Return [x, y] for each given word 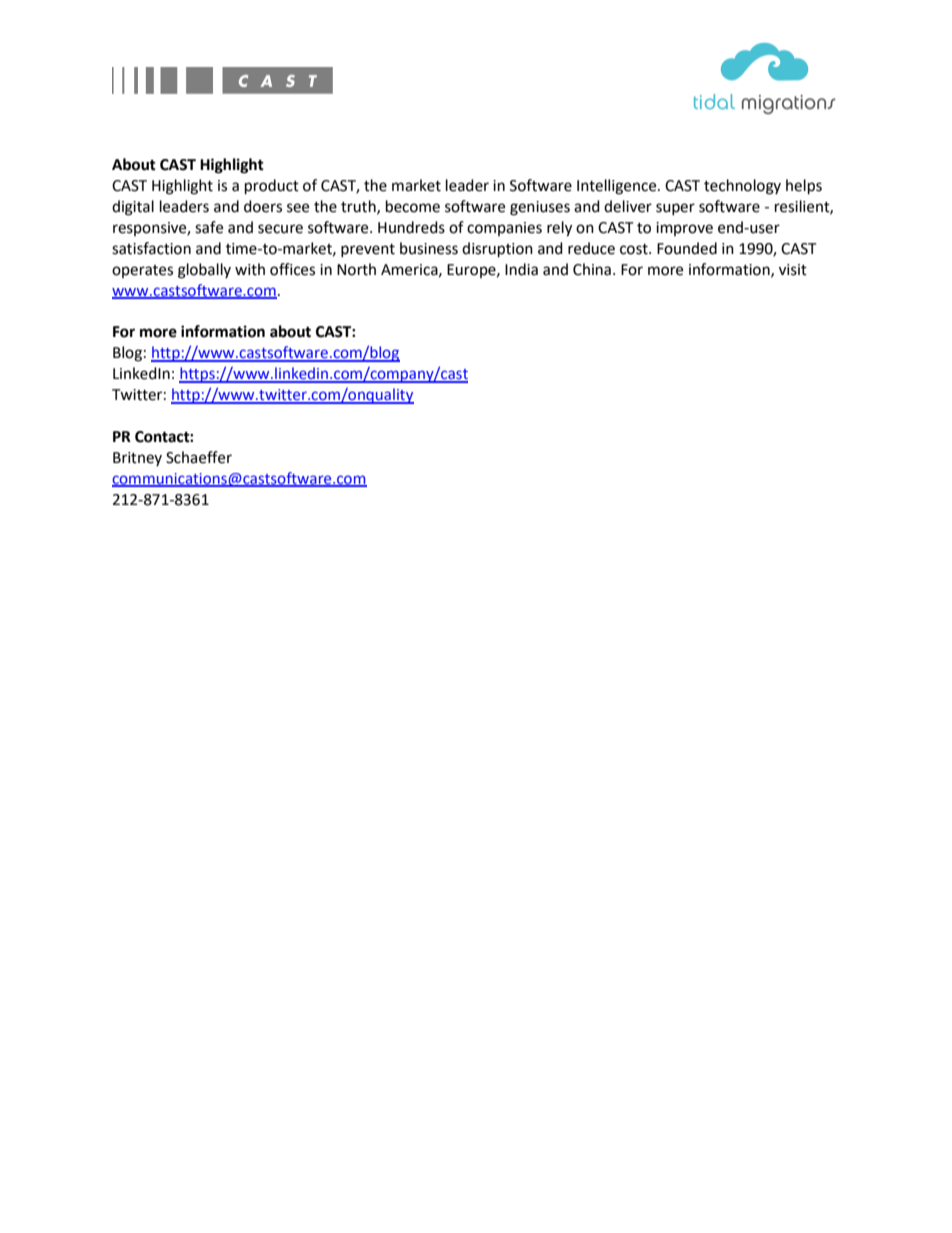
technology [742, 187]
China [592, 269]
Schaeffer [199, 457]
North [356, 269]
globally [204, 271]
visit [793, 270]
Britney [137, 459]
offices [292, 269]
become [413, 206]
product [272, 187]
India [521, 269]
